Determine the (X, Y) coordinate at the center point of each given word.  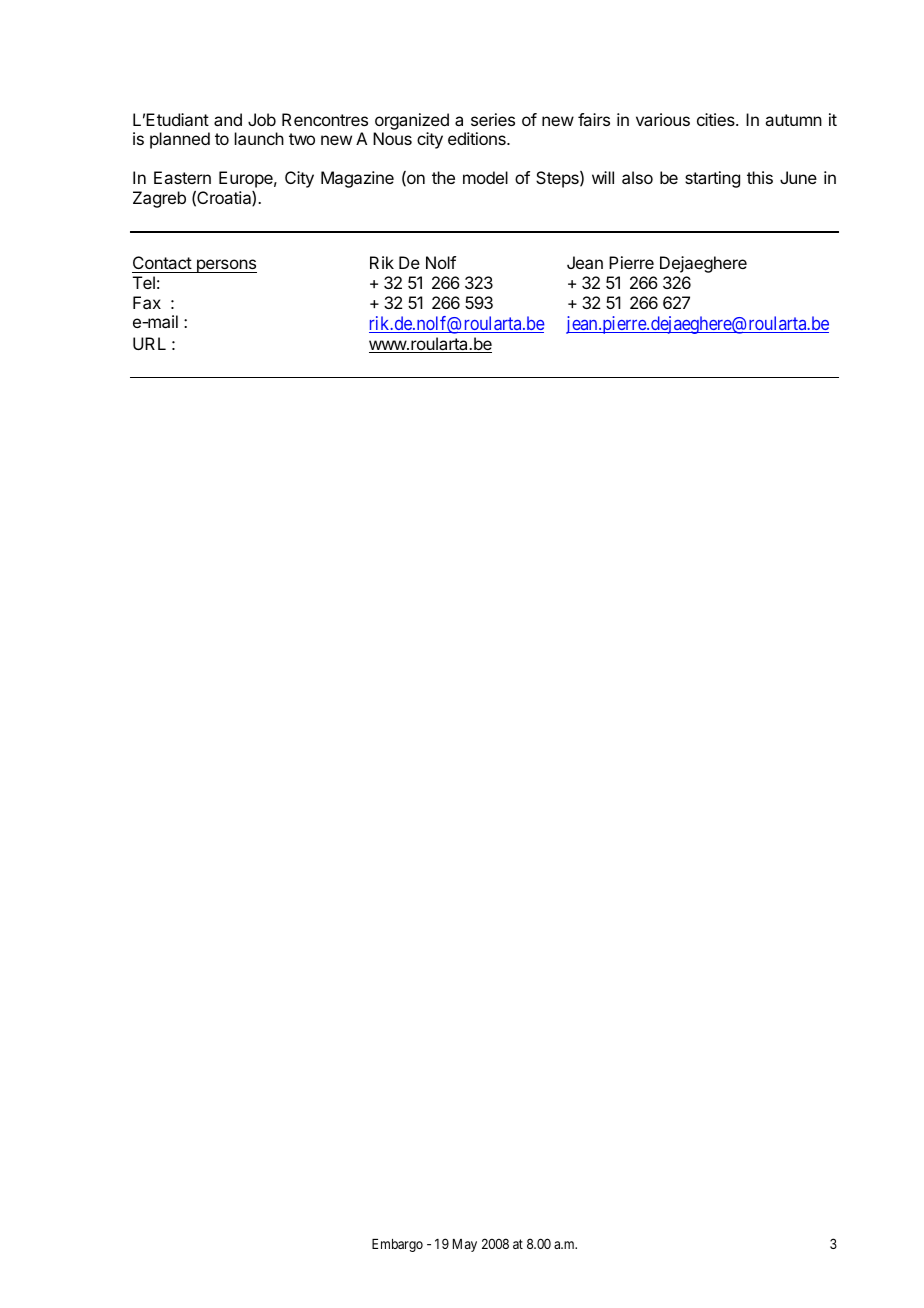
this (760, 177)
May (465, 1245)
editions (478, 138)
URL (149, 343)
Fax (147, 302)
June (798, 177)
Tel (144, 282)
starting (712, 179)
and (228, 119)
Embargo (397, 1245)
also (637, 177)
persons (225, 266)
